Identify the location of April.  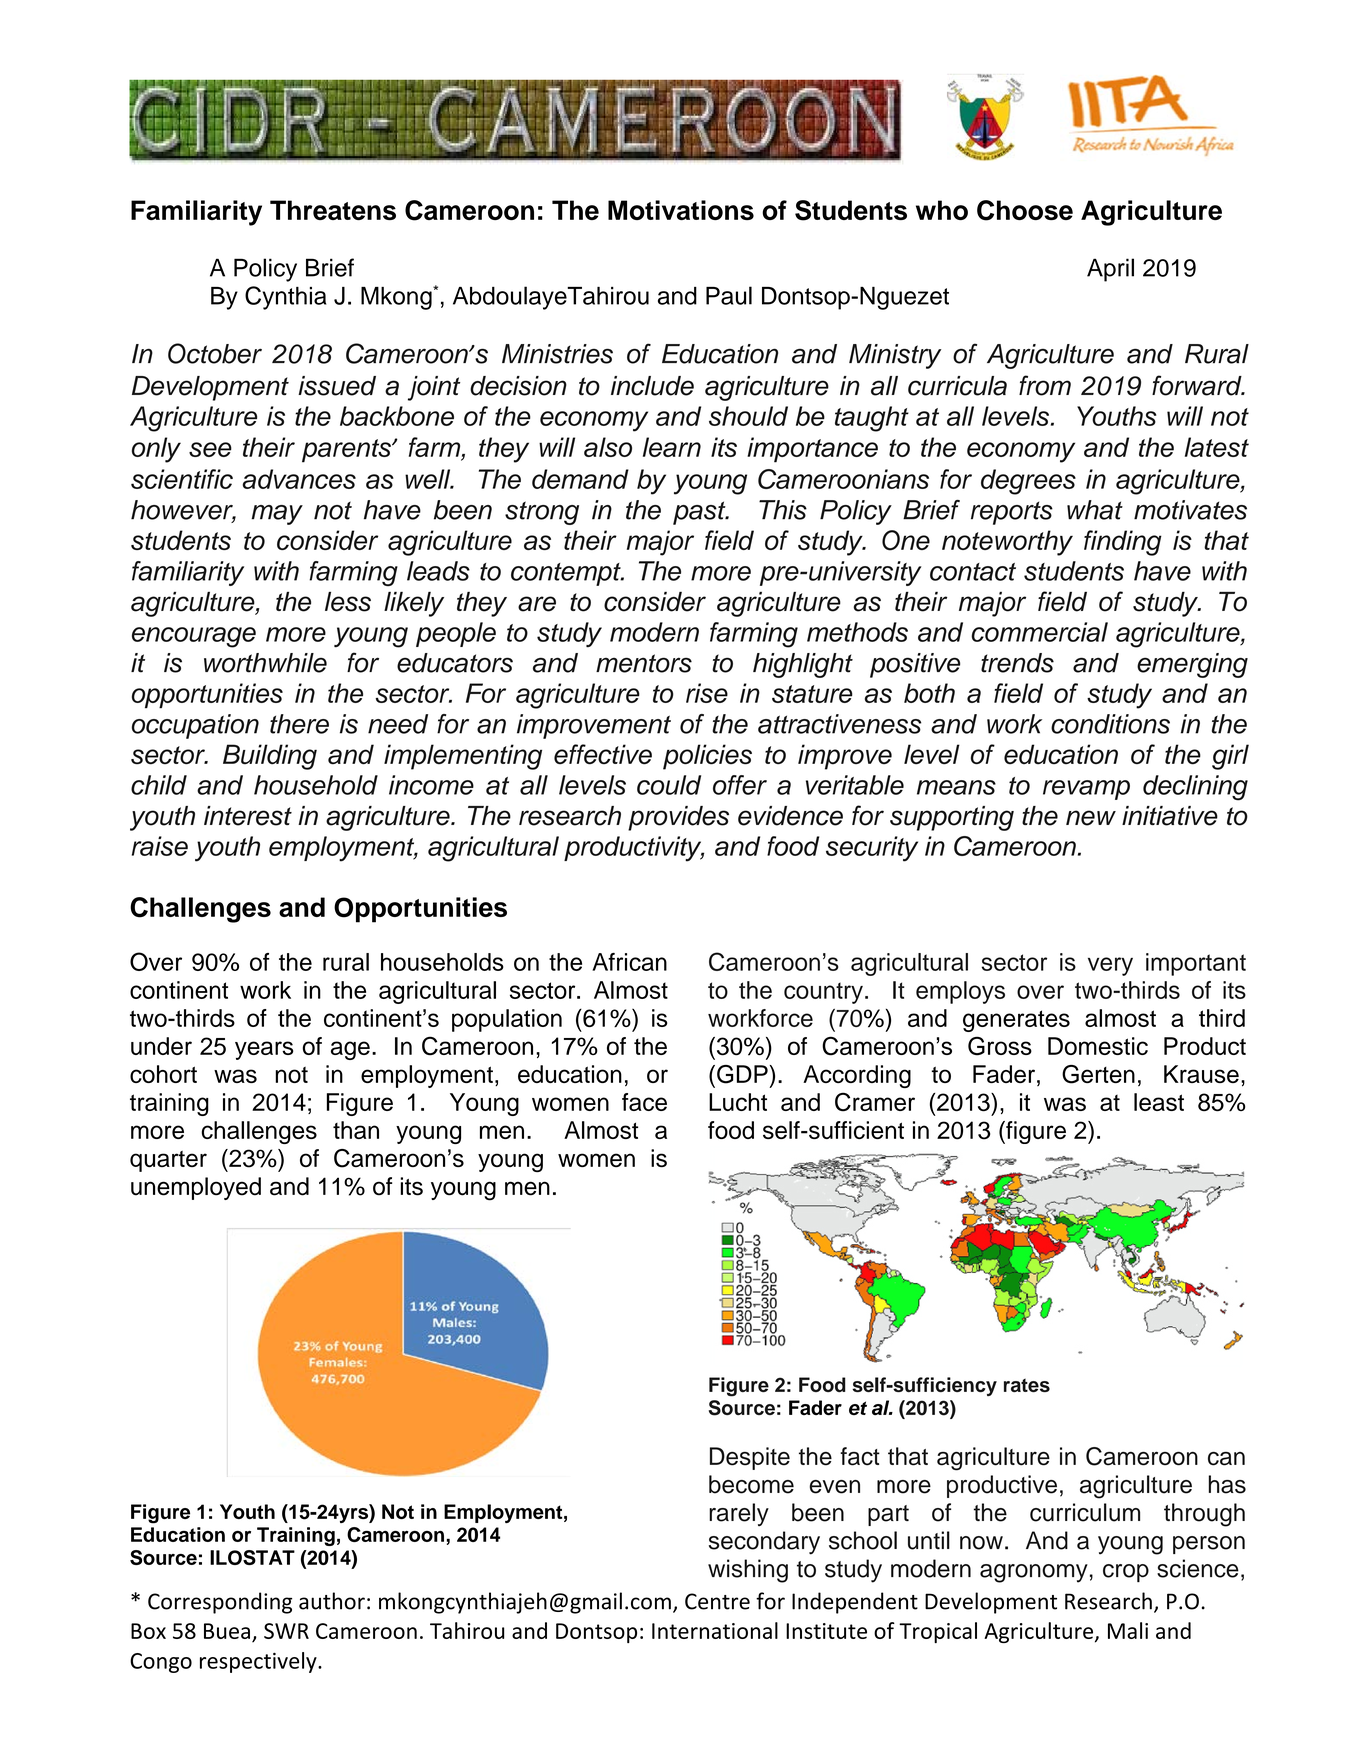
(1110, 270).
